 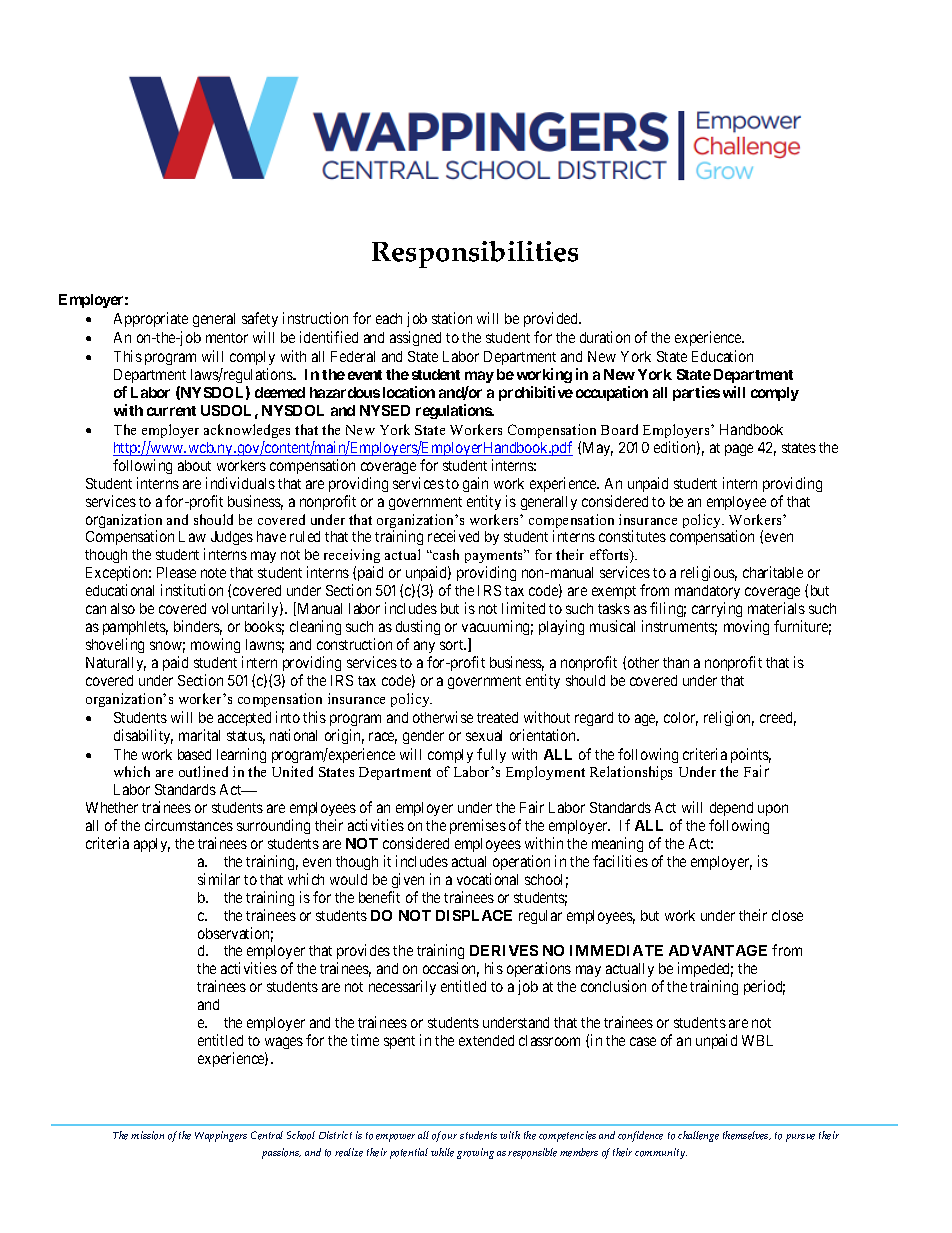 I want to click on Appropriate, so click(x=151, y=319).
